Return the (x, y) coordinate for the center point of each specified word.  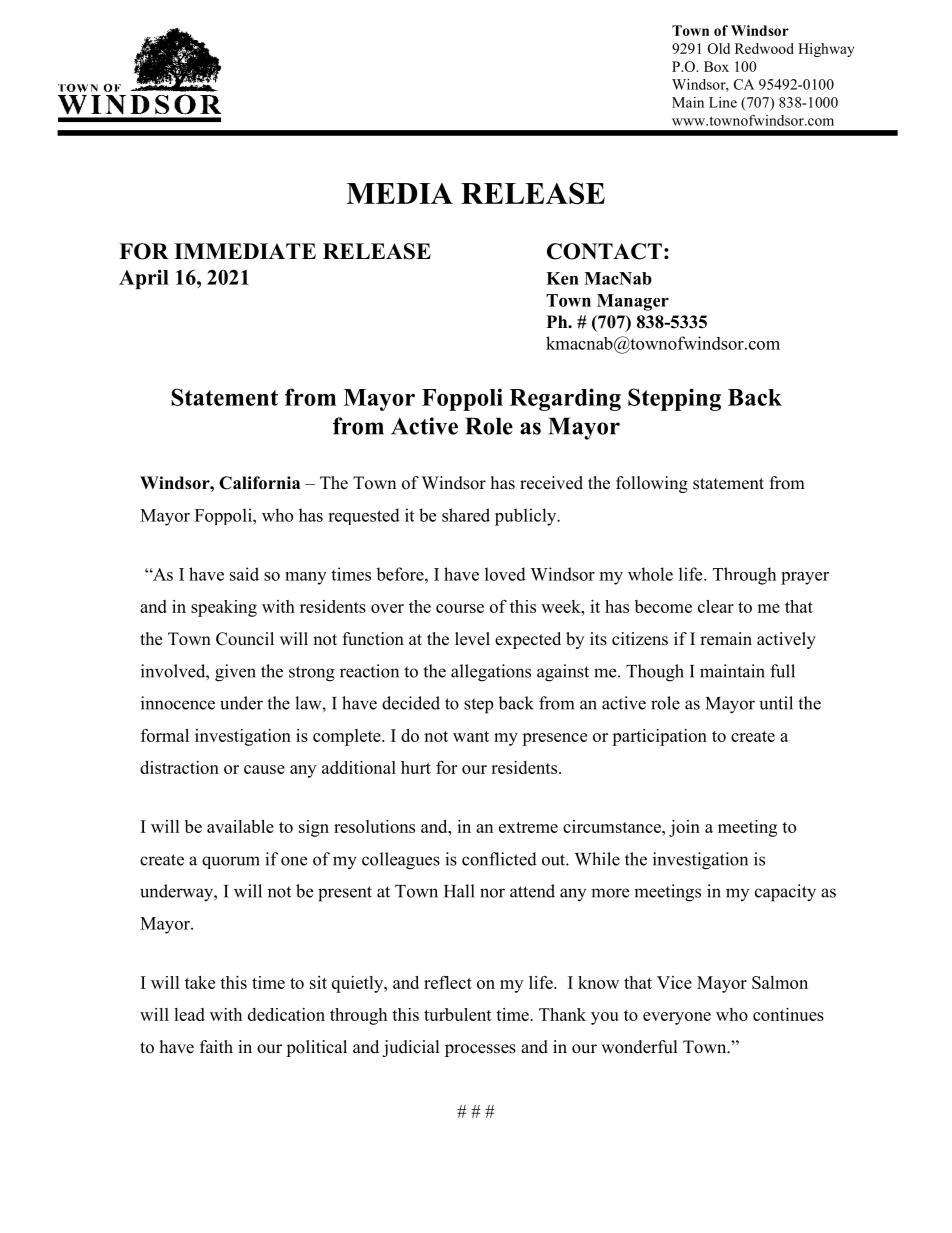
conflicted (499, 859)
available (240, 826)
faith (216, 1046)
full (782, 671)
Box (716, 66)
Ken (562, 278)
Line (723, 102)
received (551, 483)
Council (245, 639)
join (684, 828)
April (144, 279)
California (259, 483)
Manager (633, 302)
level (472, 639)
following (652, 484)
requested (364, 516)
